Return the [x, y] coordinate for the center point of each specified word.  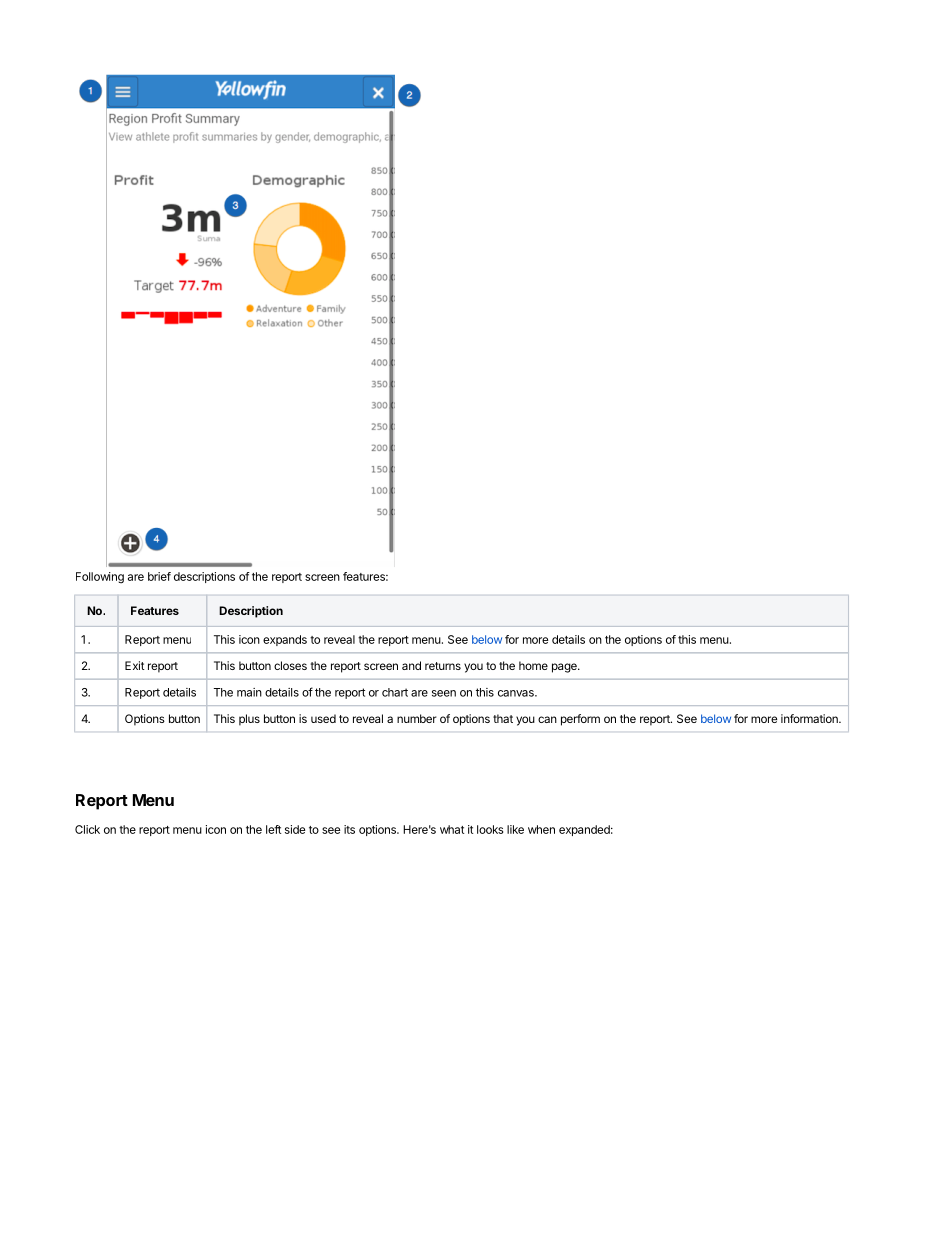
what [452, 829]
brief [159, 576]
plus [249, 720]
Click [87, 829]
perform [580, 720]
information [810, 718]
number [417, 718]
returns [443, 666]
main [249, 692]
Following [100, 578]
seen [444, 693]
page [565, 668]
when [541, 829]
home [533, 665]
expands [285, 640]
